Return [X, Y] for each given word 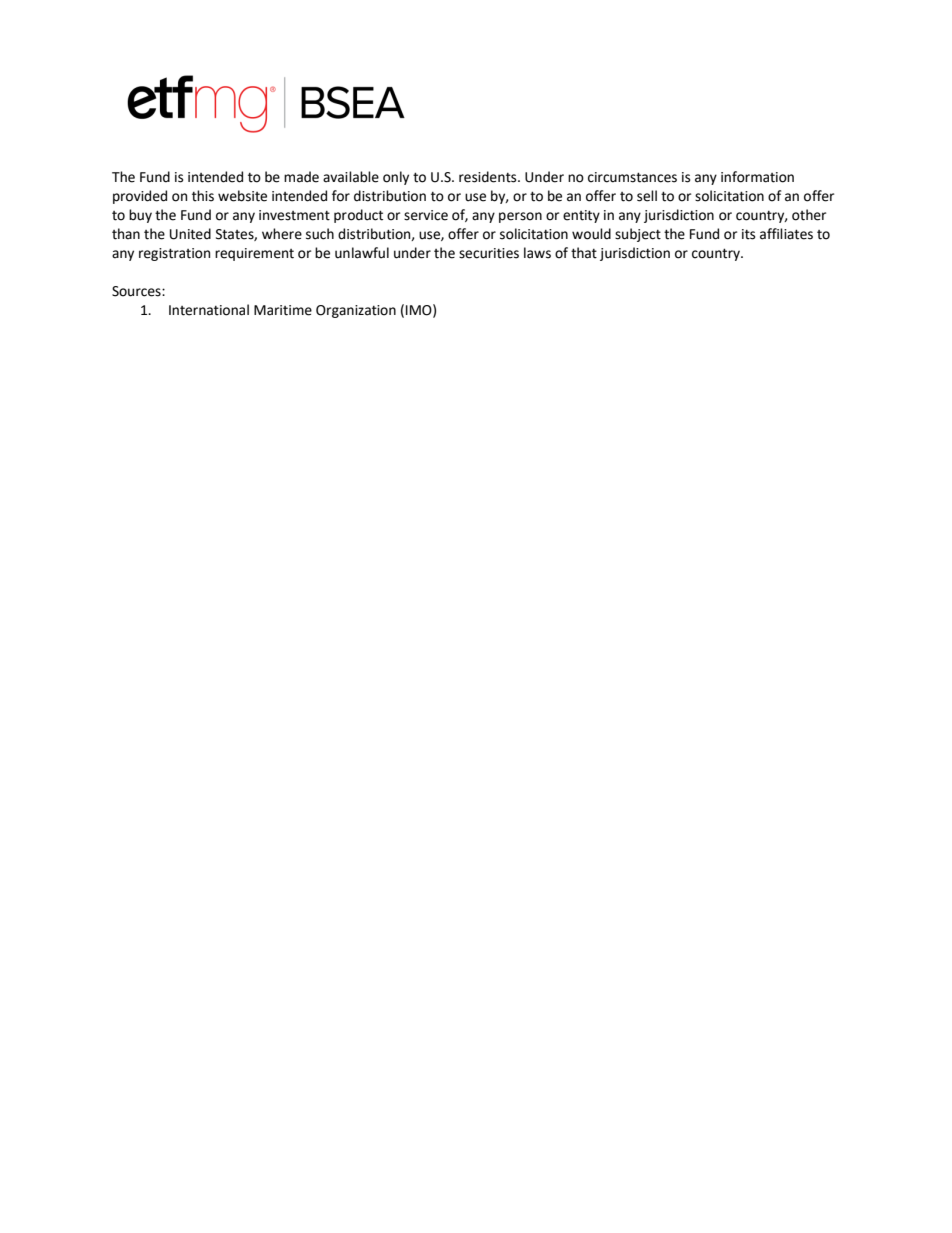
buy [140, 216]
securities [489, 253]
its [748, 234]
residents [489, 177]
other [809, 215]
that [584, 253]
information [757, 177]
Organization [356, 311]
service [426, 215]
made [301, 177]
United [190, 234]
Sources [137, 291]
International [209, 310]
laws [537, 253]
